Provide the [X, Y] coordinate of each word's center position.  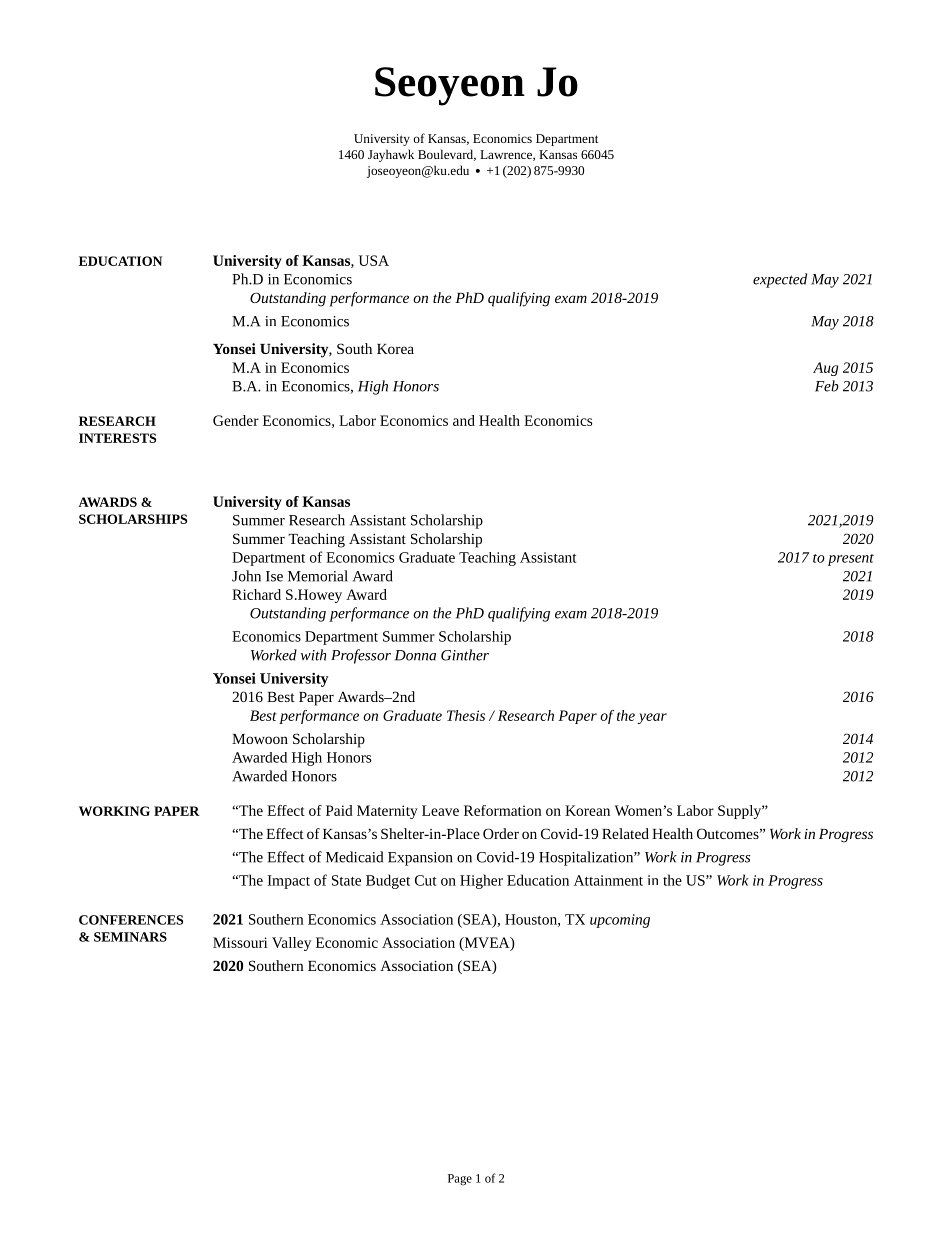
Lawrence [507, 155]
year [652, 718]
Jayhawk [391, 155]
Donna [415, 655]
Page [460, 1180]
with [313, 655]
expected [780, 280]
